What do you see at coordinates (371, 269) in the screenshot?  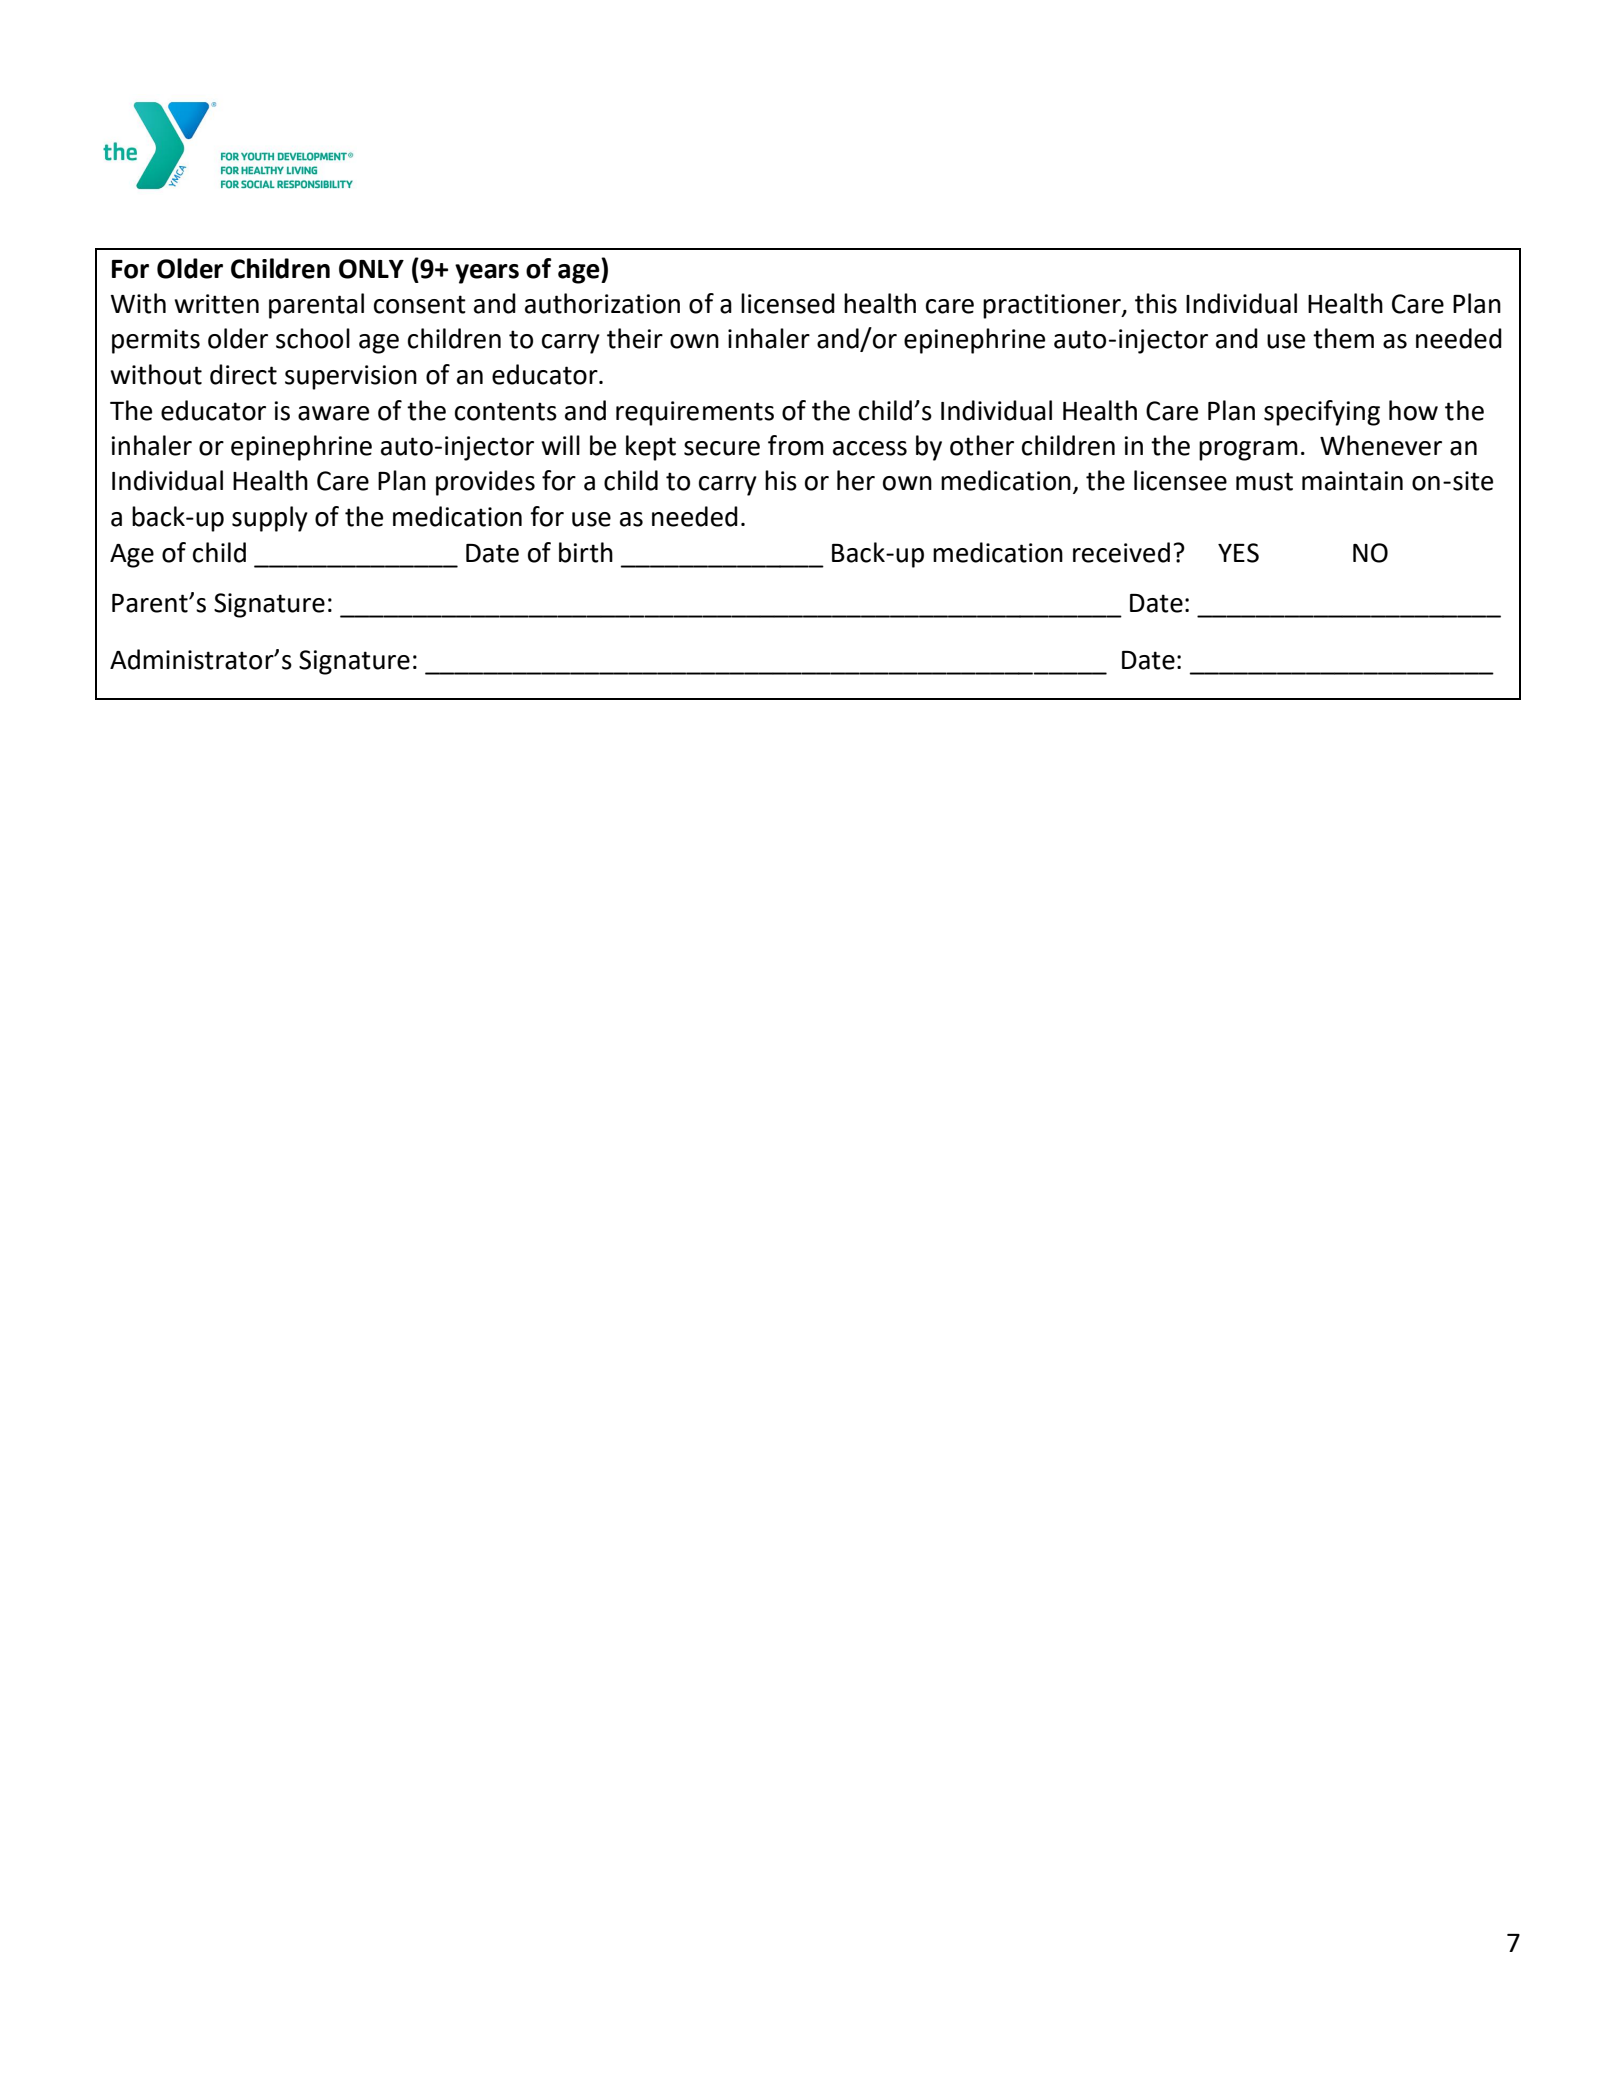 I see `ONLY` at bounding box center [371, 269].
